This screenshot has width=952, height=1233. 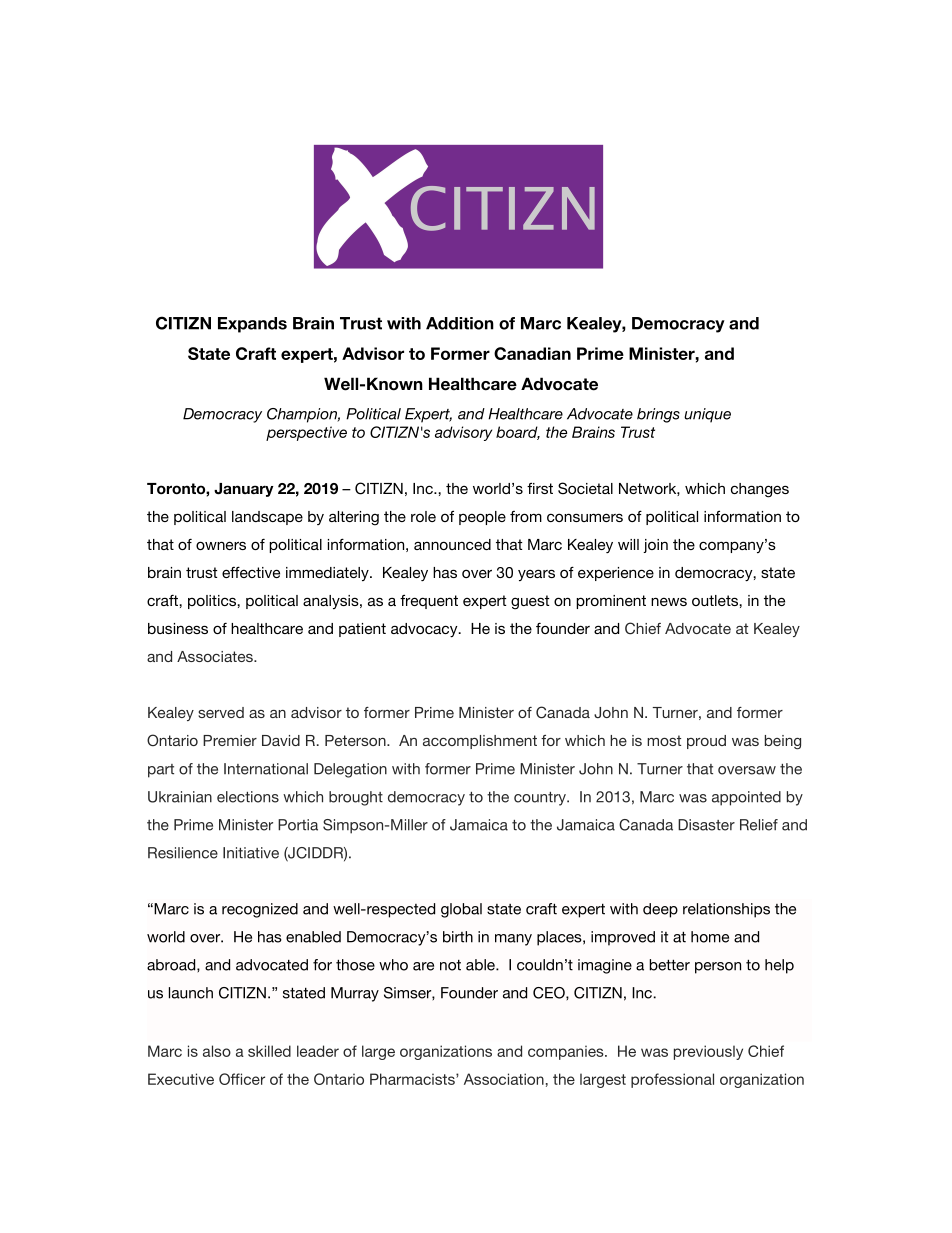 What do you see at coordinates (460, 323) in the screenshot?
I see `Addition` at bounding box center [460, 323].
